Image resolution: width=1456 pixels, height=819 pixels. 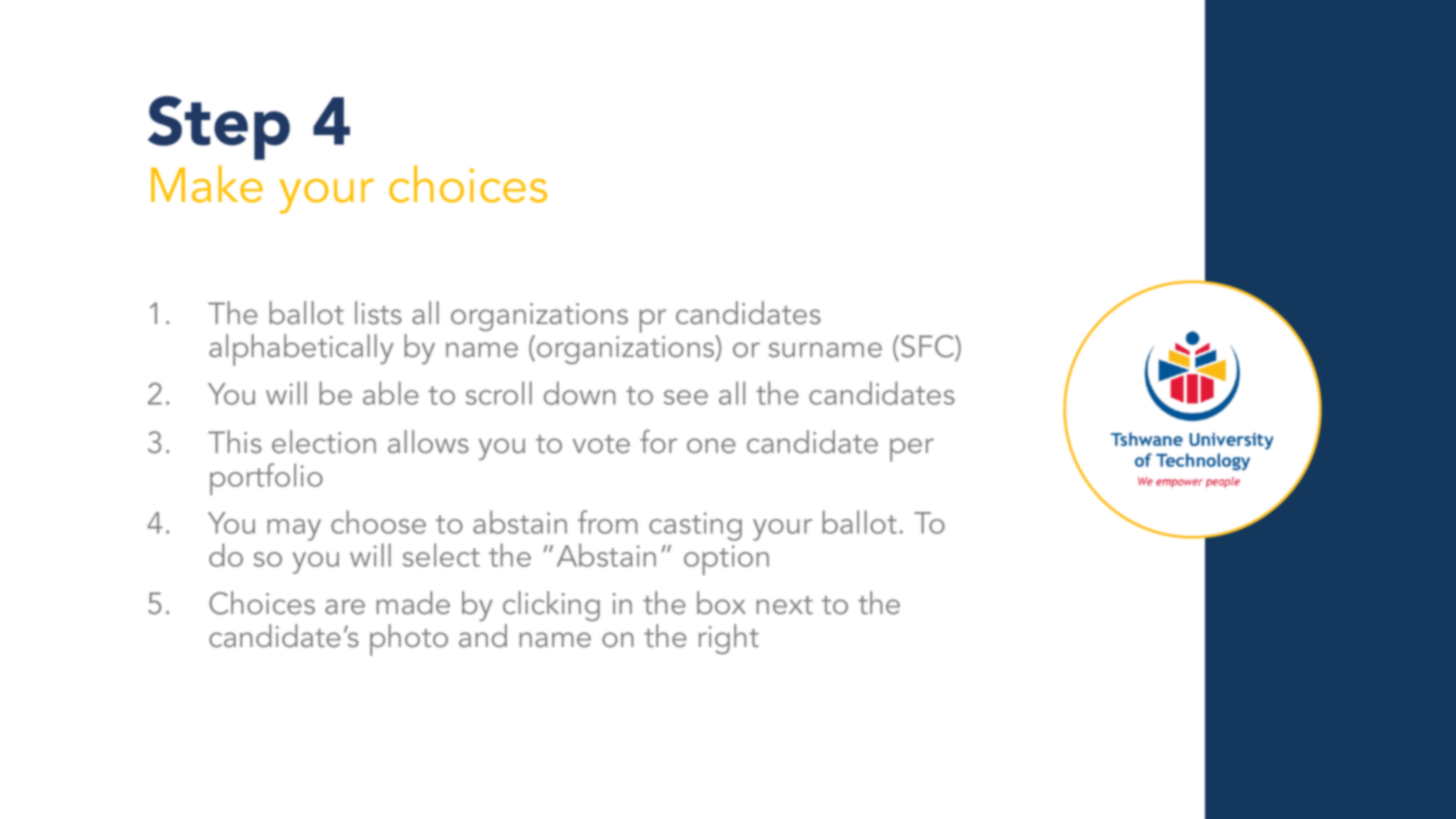 I want to click on Make, so click(x=207, y=184).
